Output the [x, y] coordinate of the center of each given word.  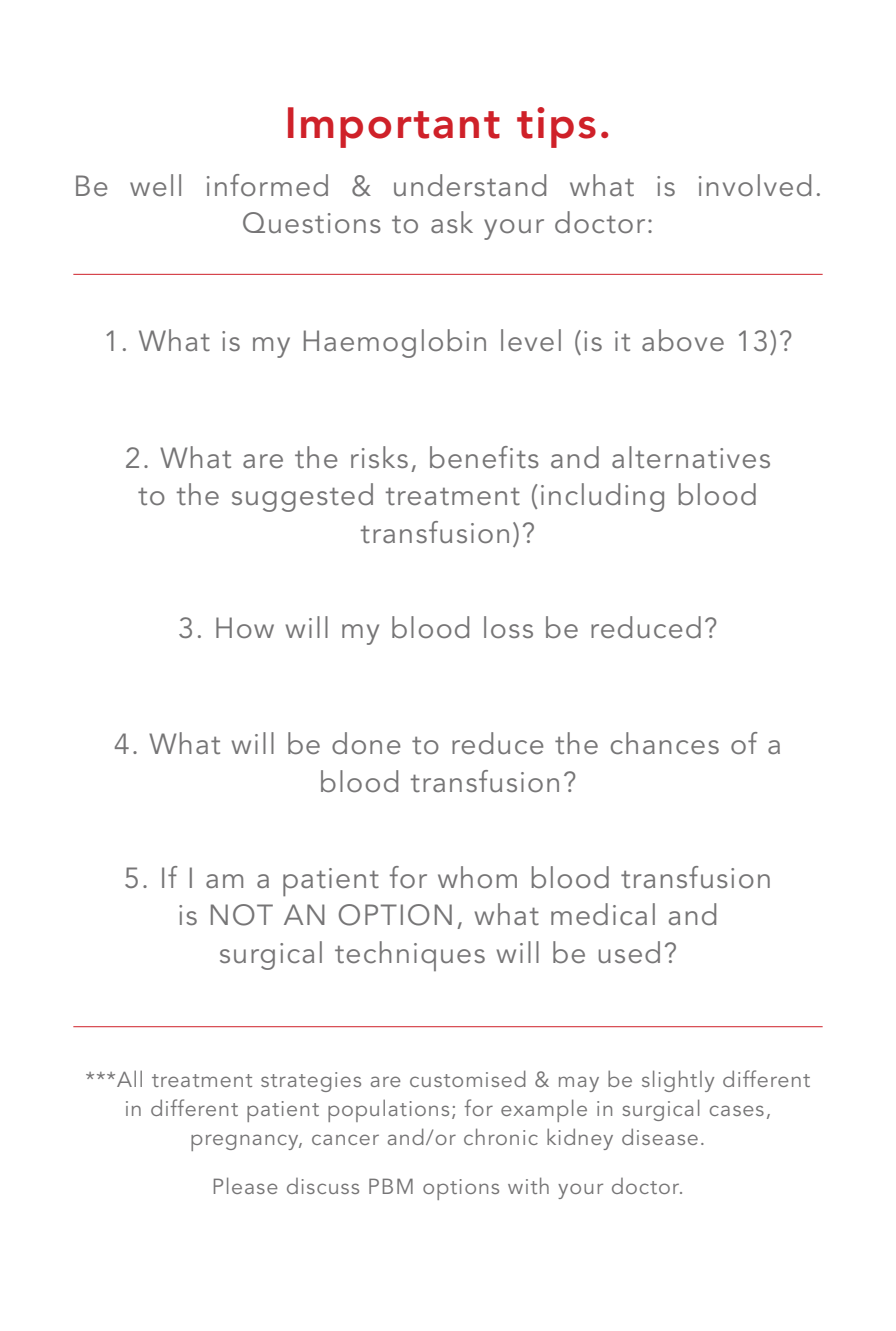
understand [470, 185]
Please [246, 1185]
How [245, 627]
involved [755, 185]
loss [508, 627]
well [155, 185]
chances [665, 743]
